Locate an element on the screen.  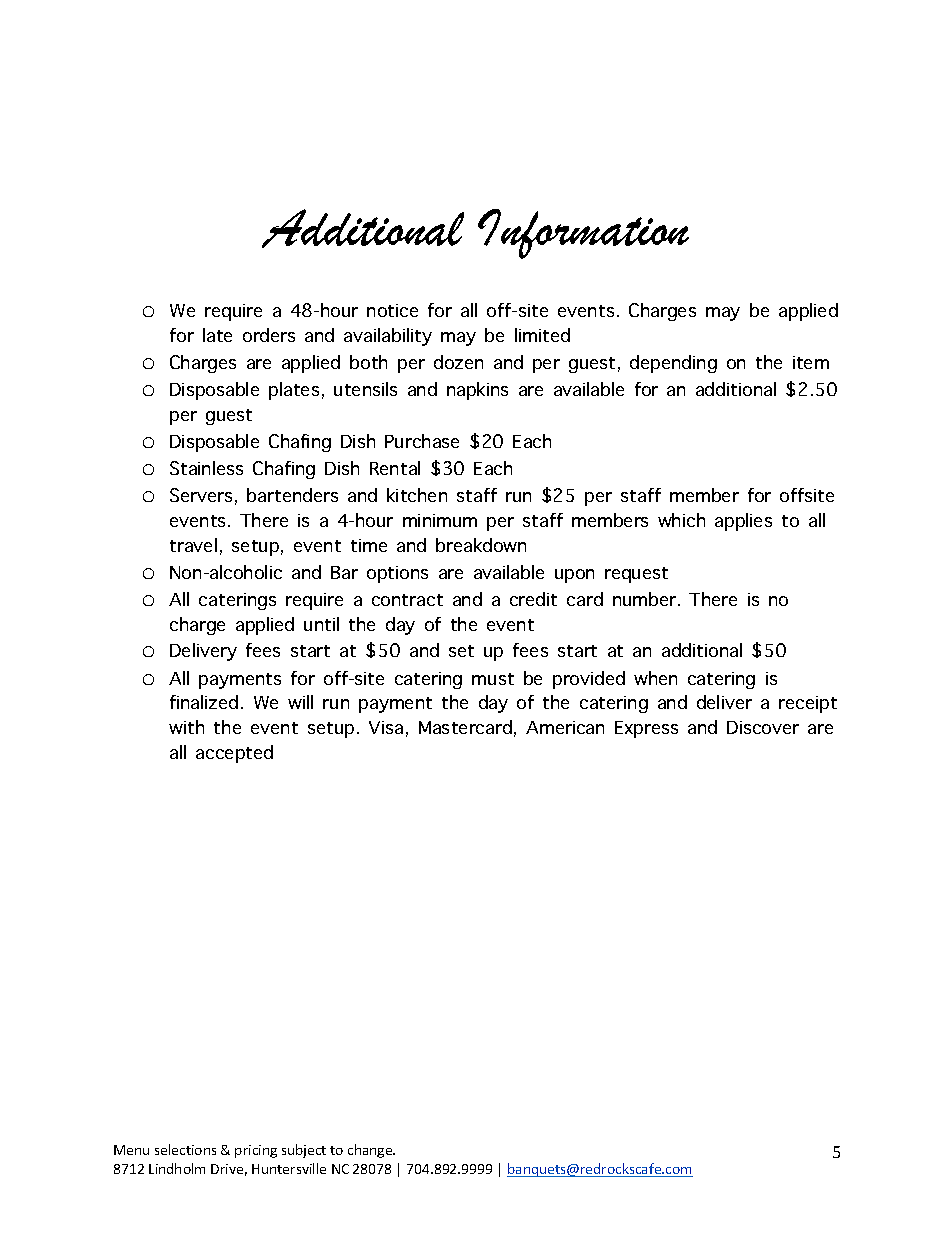
finalized is located at coordinates (204, 702).
